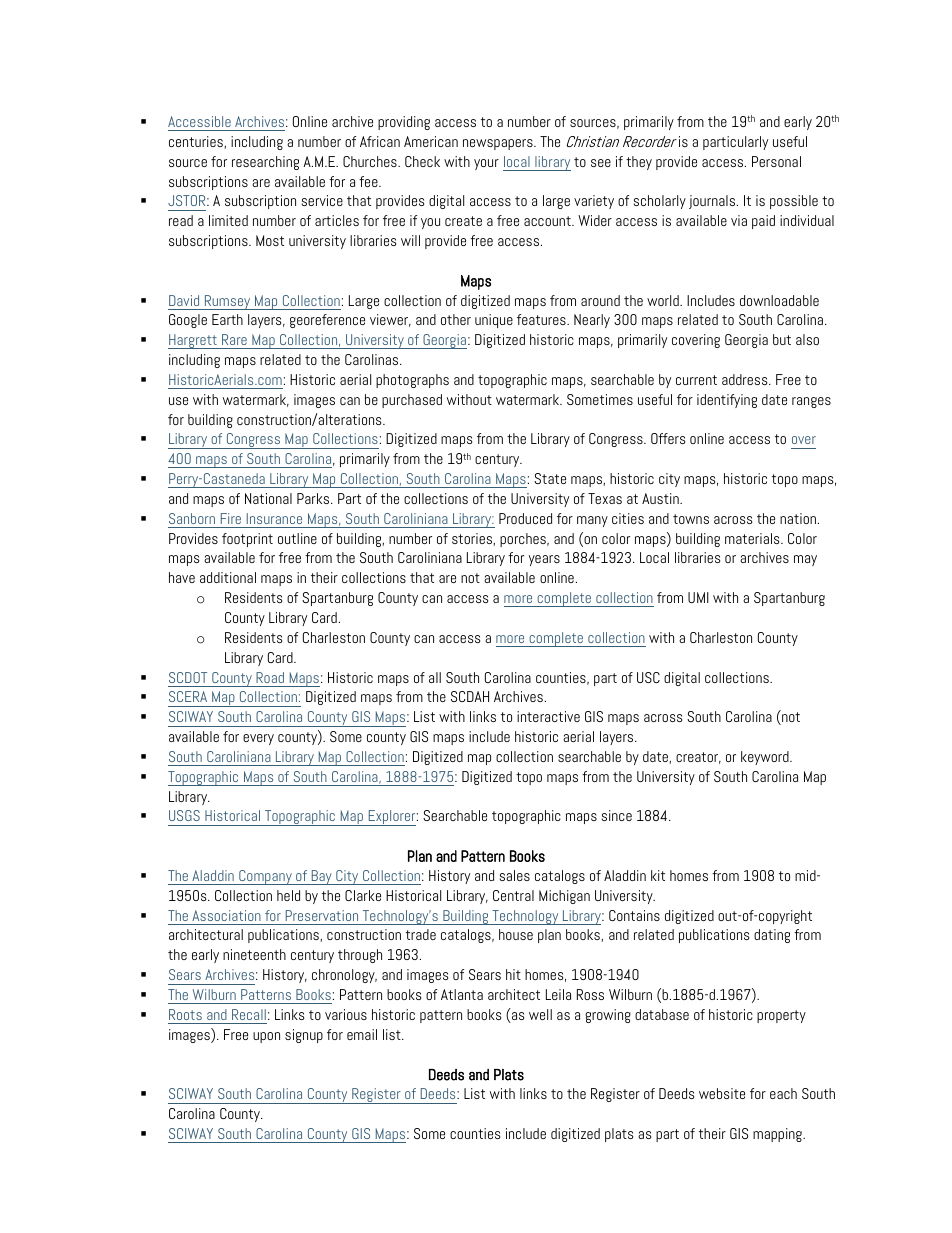  Describe the element at coordinates (698, 597) in the screenshot. I see `UMI` at that location.
